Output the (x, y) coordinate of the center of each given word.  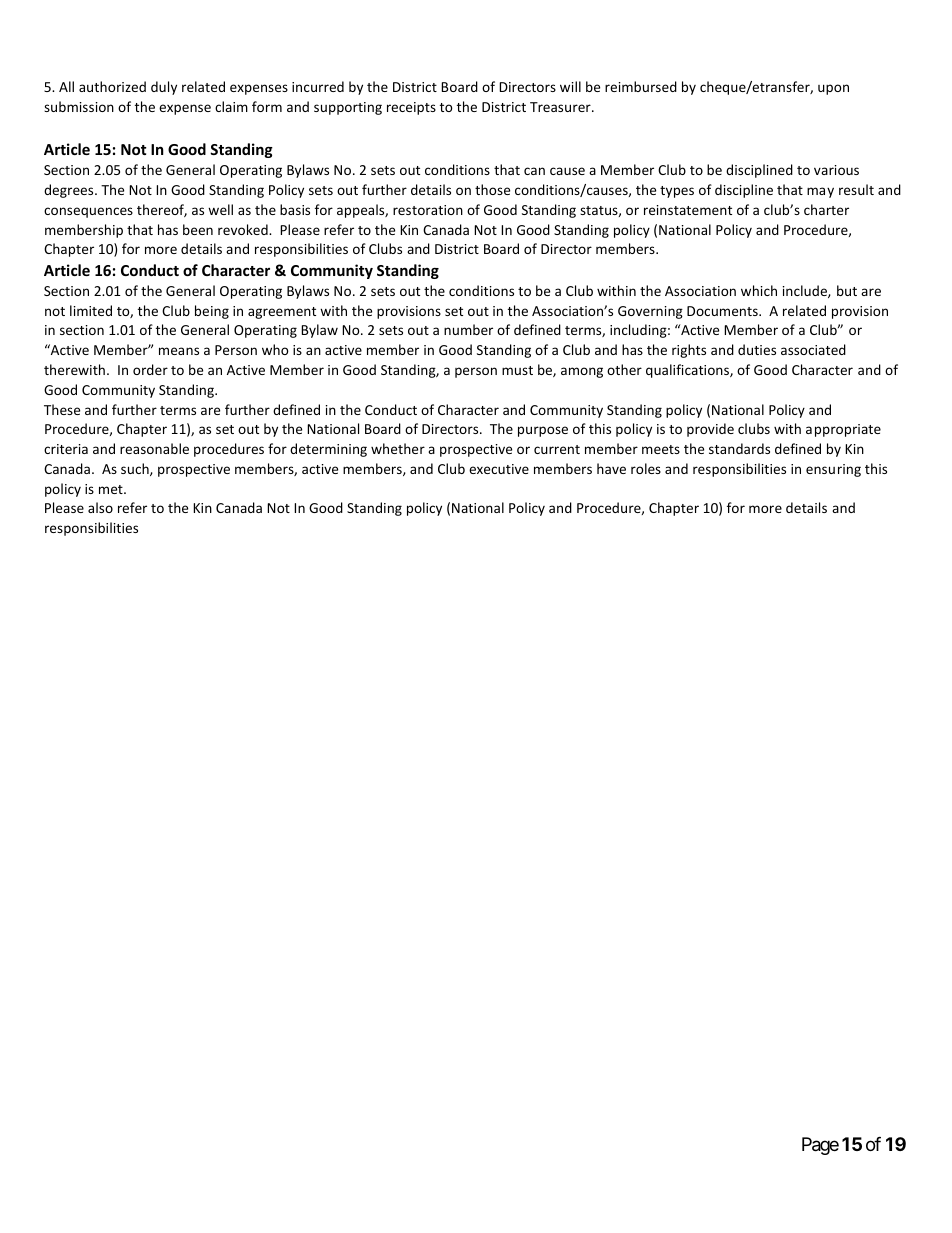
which (759, 290)
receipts (411, 108)
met (112, 489)
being (212, 312)
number (468, 329)
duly (164, 88)
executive (499, 469)
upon (833, 89)
